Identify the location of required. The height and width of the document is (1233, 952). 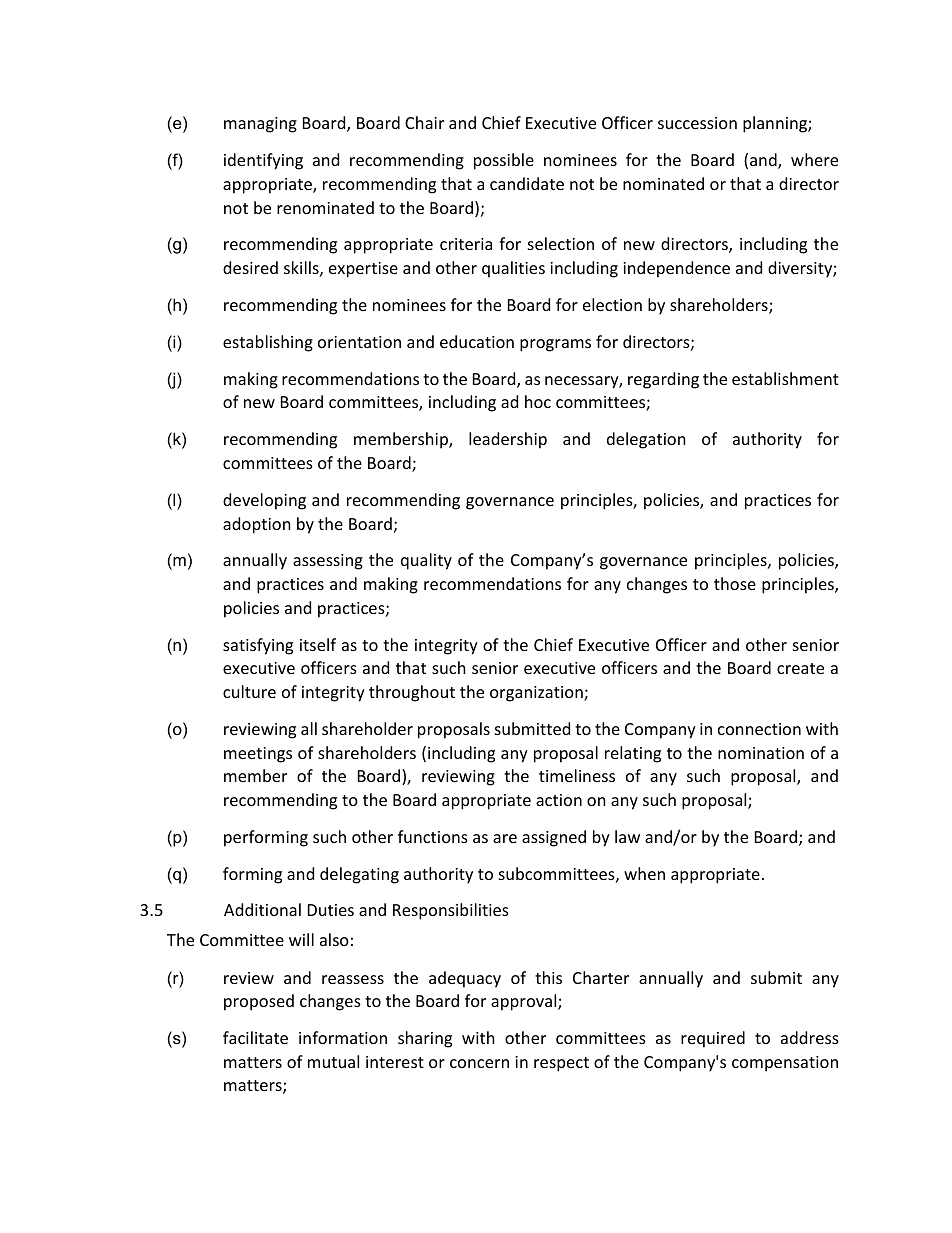
(713, 1039).
